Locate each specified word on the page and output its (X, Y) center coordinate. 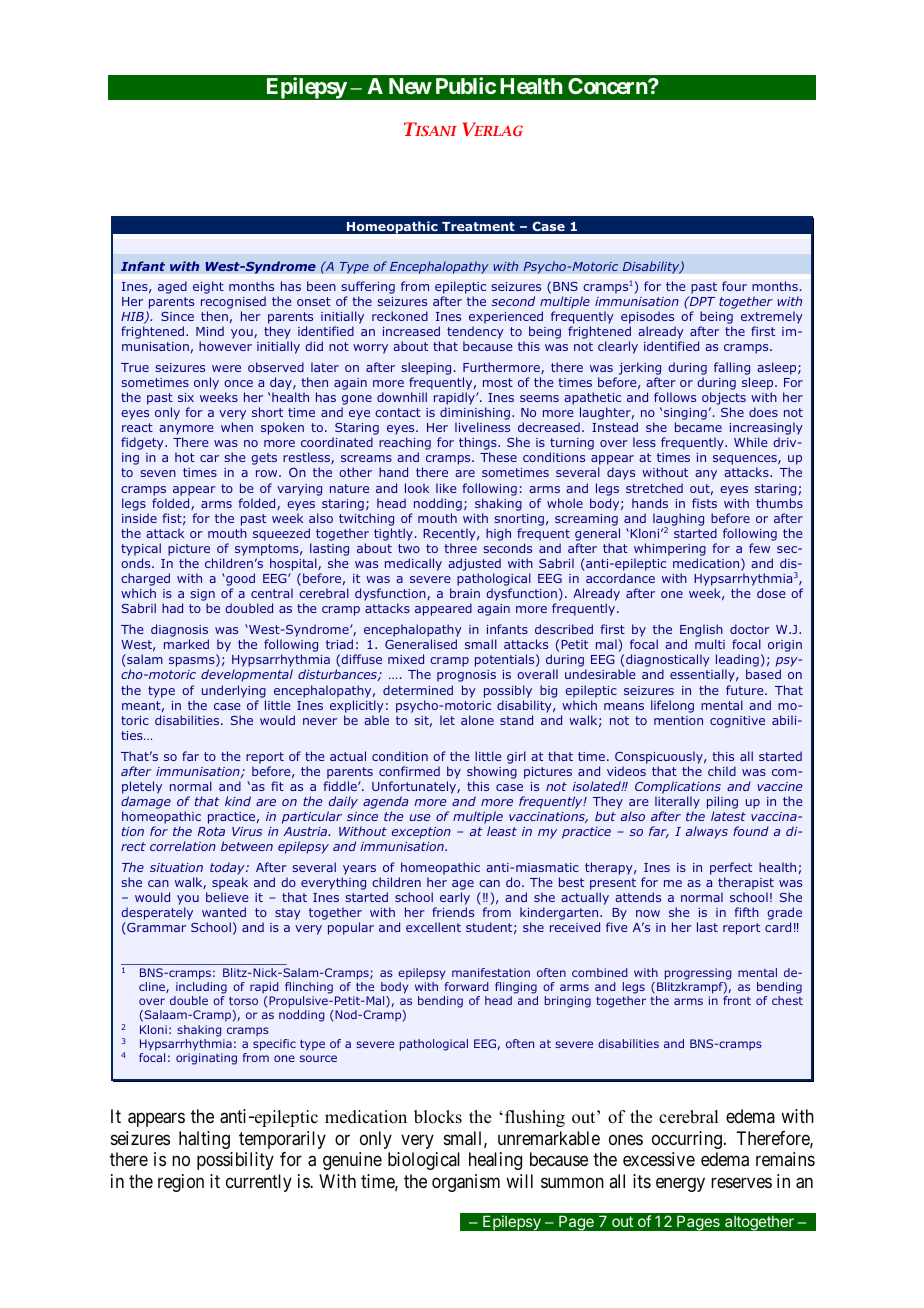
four (734, 286)
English (701, 632)
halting (204, 1140)
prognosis (466, 676)
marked (186, 644)
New (410, 86)
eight (208, 287)
